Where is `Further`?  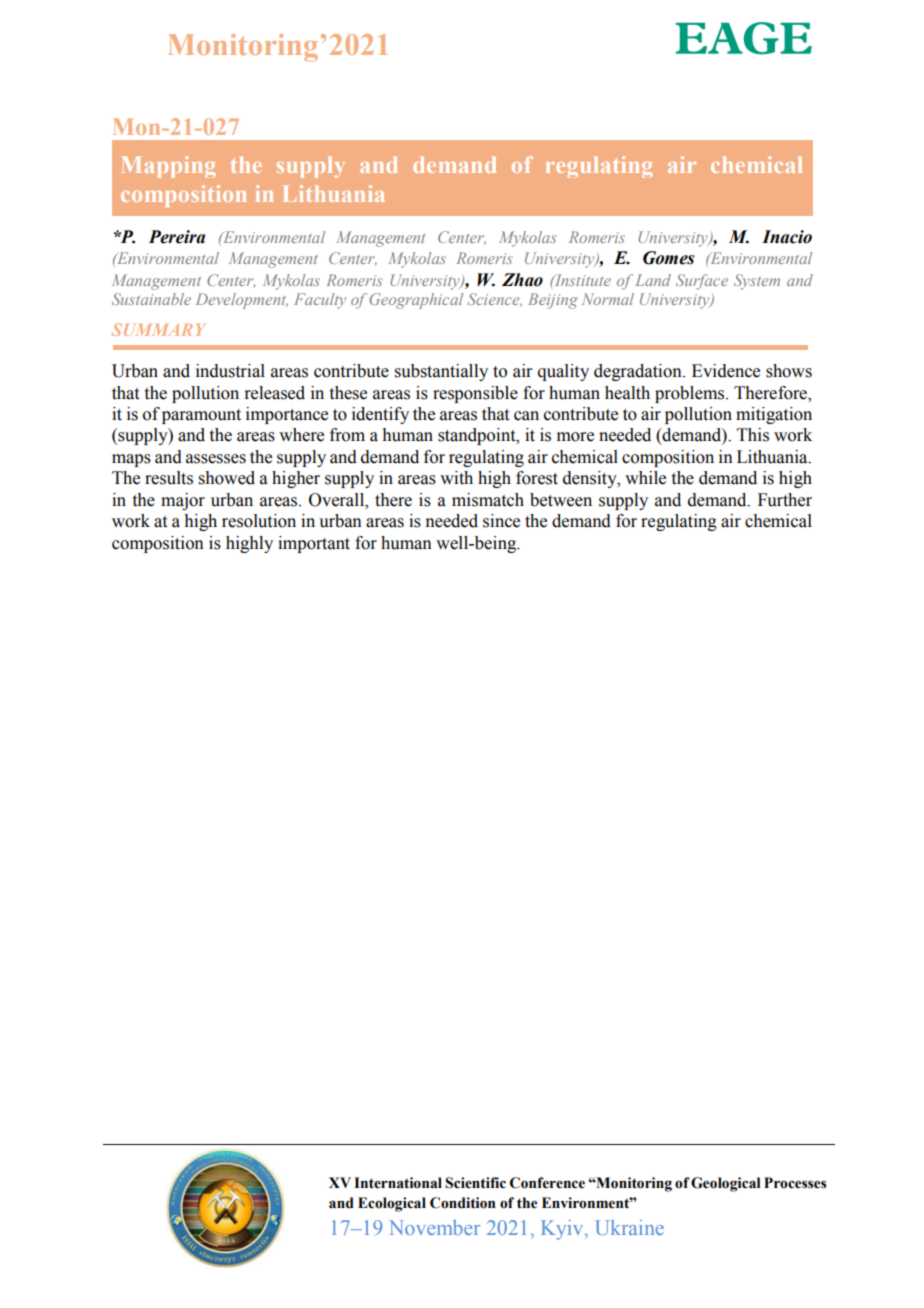
Further is located at coordinates (785, 500).
